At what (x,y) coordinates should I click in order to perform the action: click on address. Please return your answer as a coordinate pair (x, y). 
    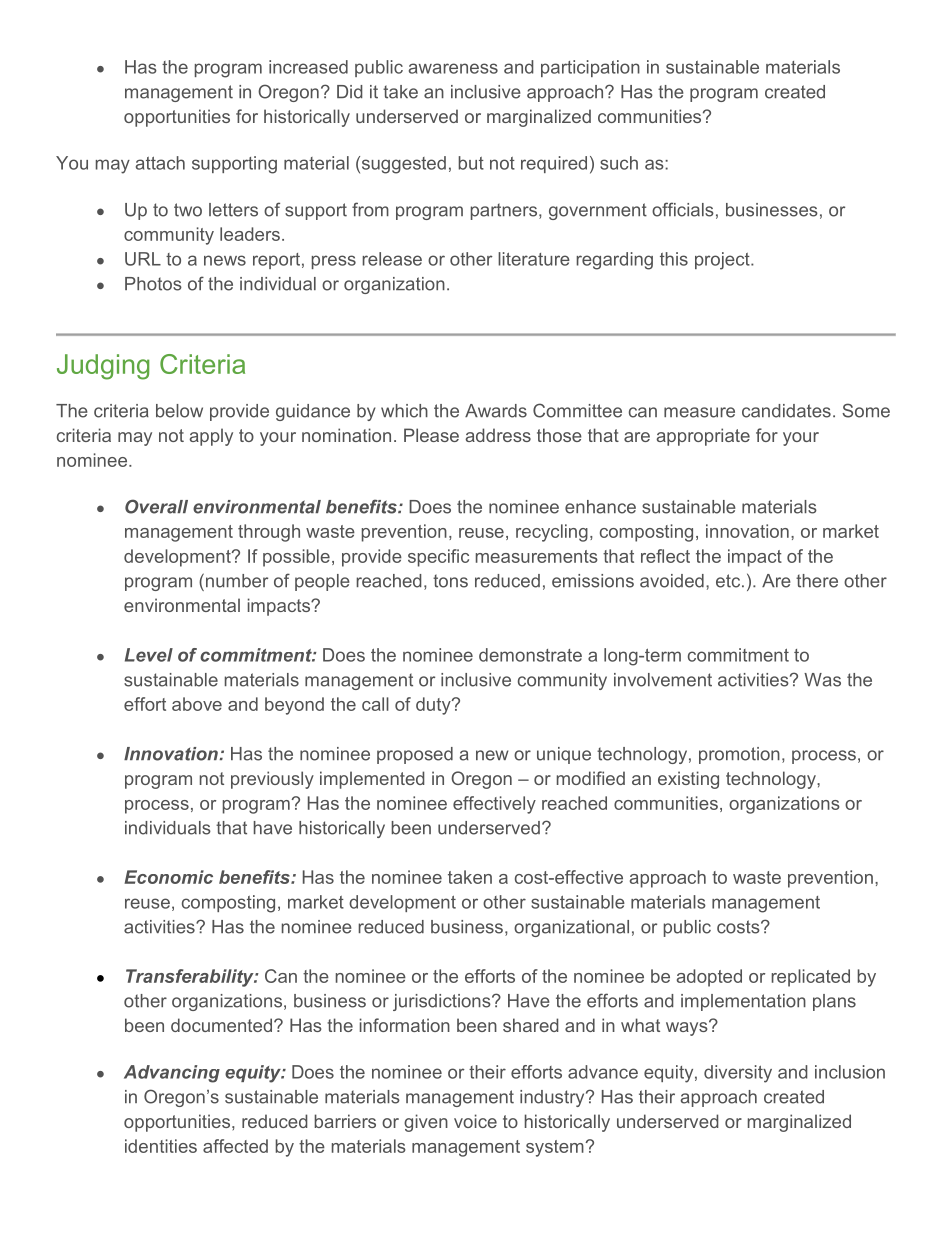
    Looking at the image, I should click on (498, 435).
